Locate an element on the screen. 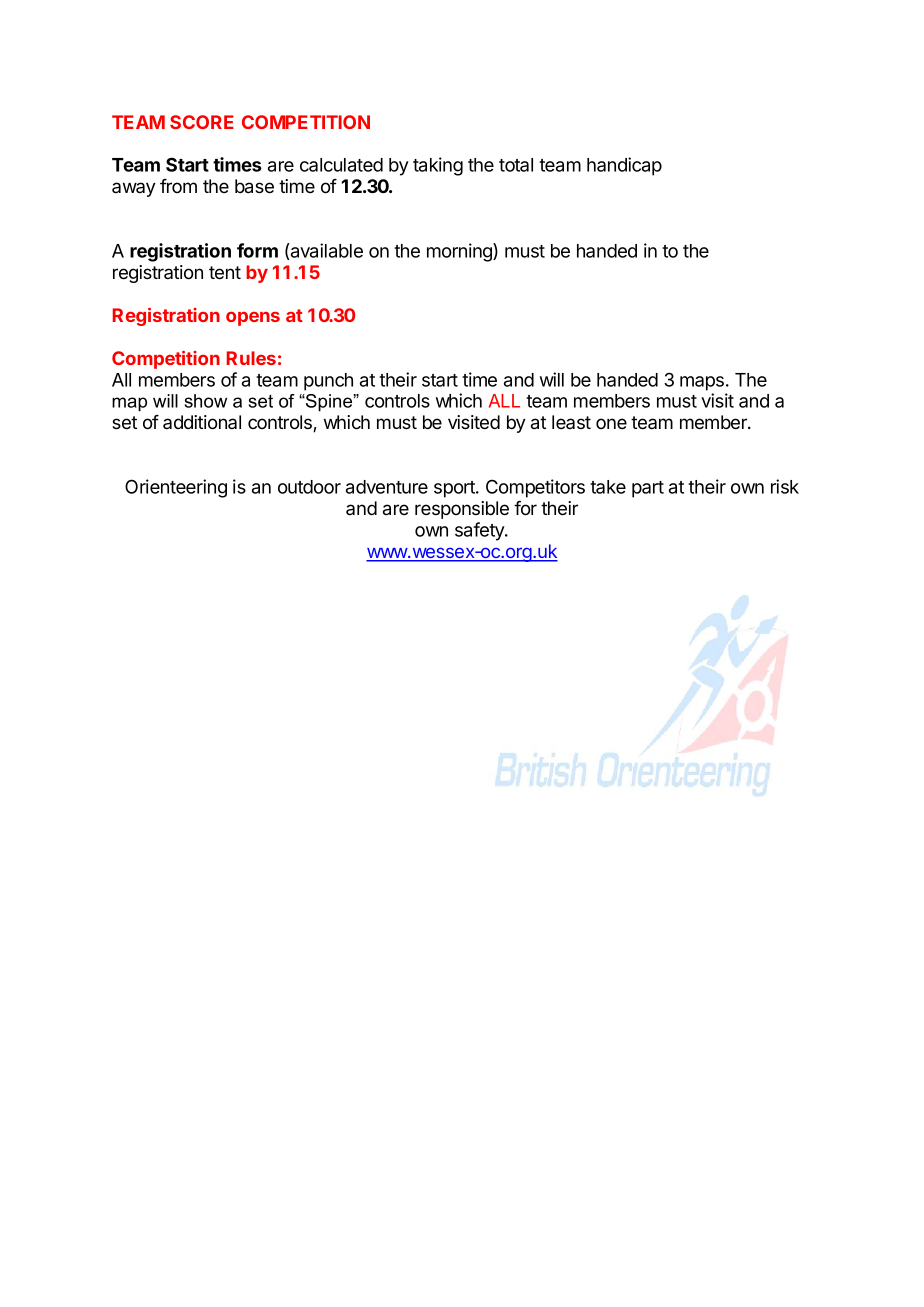 Image resolution: width=924 pixels, height=1307 pixels. punch is located at coordinates (328, 382).
